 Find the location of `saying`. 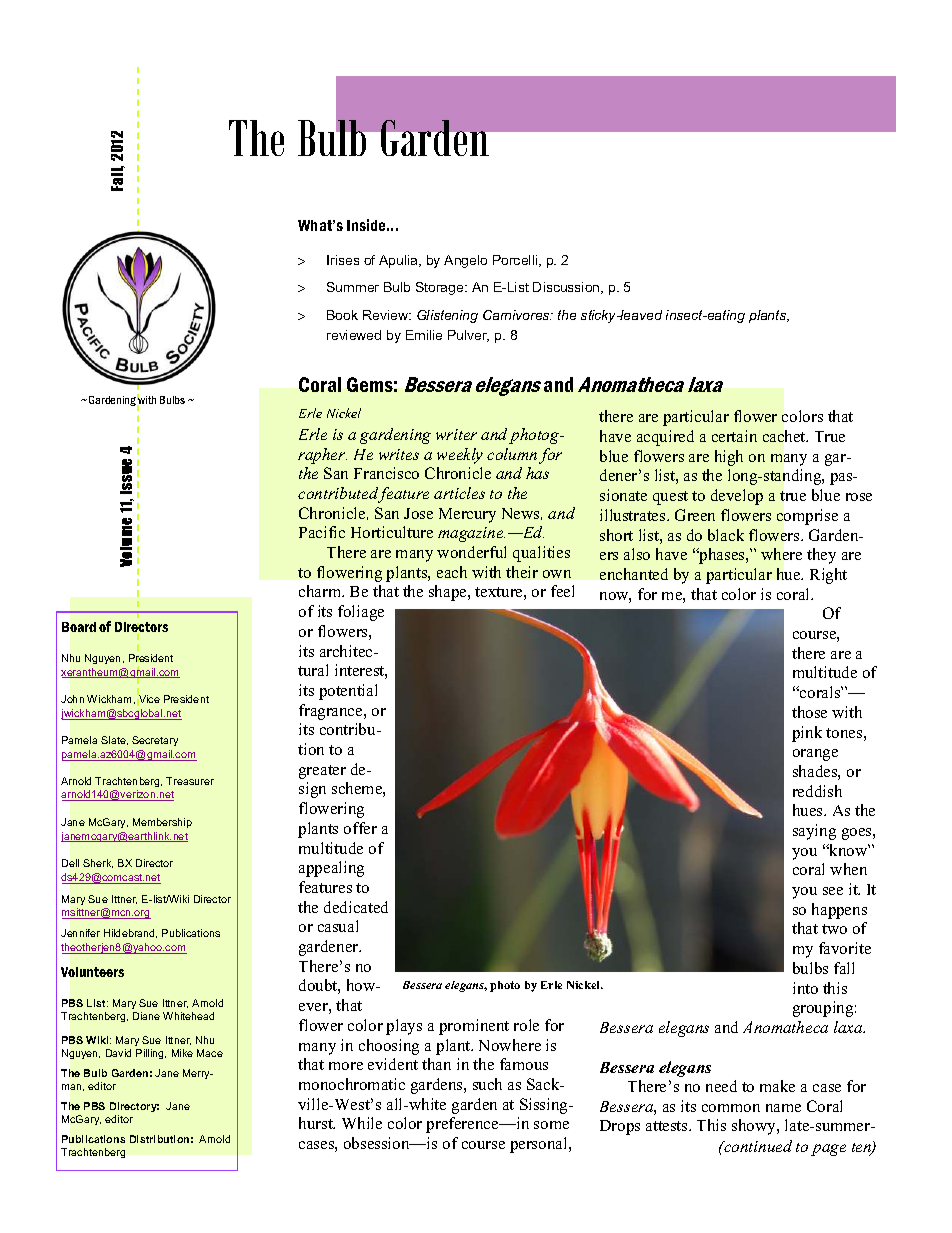

saying is located at coordinates (814, 832).
